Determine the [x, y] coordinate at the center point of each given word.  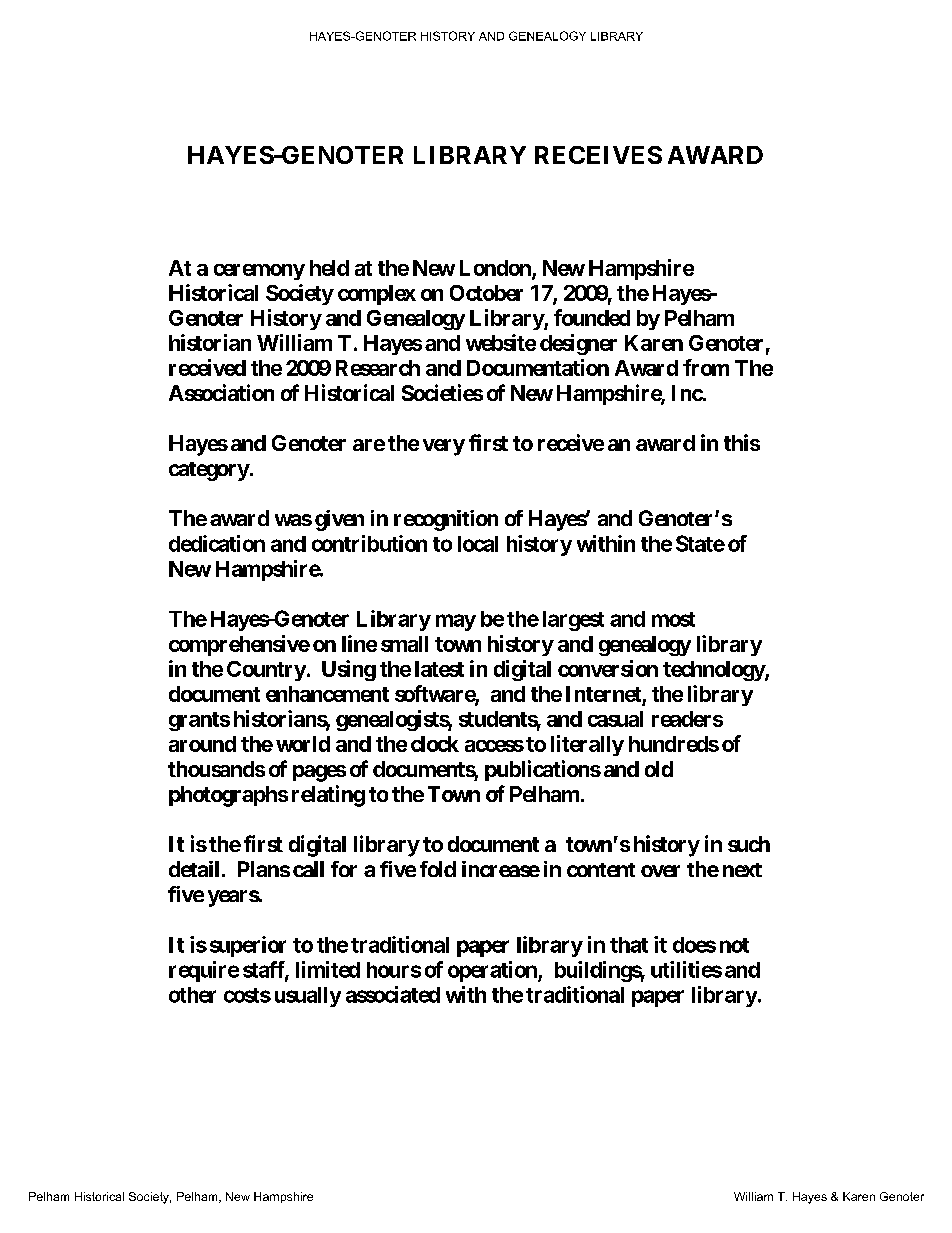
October [486, 293]
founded [592, 317]
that [629, 945]
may [456, 622]
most [673, 619]
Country [266, 671]
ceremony [259, 272]
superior [248, 946]
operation [493, 971]
